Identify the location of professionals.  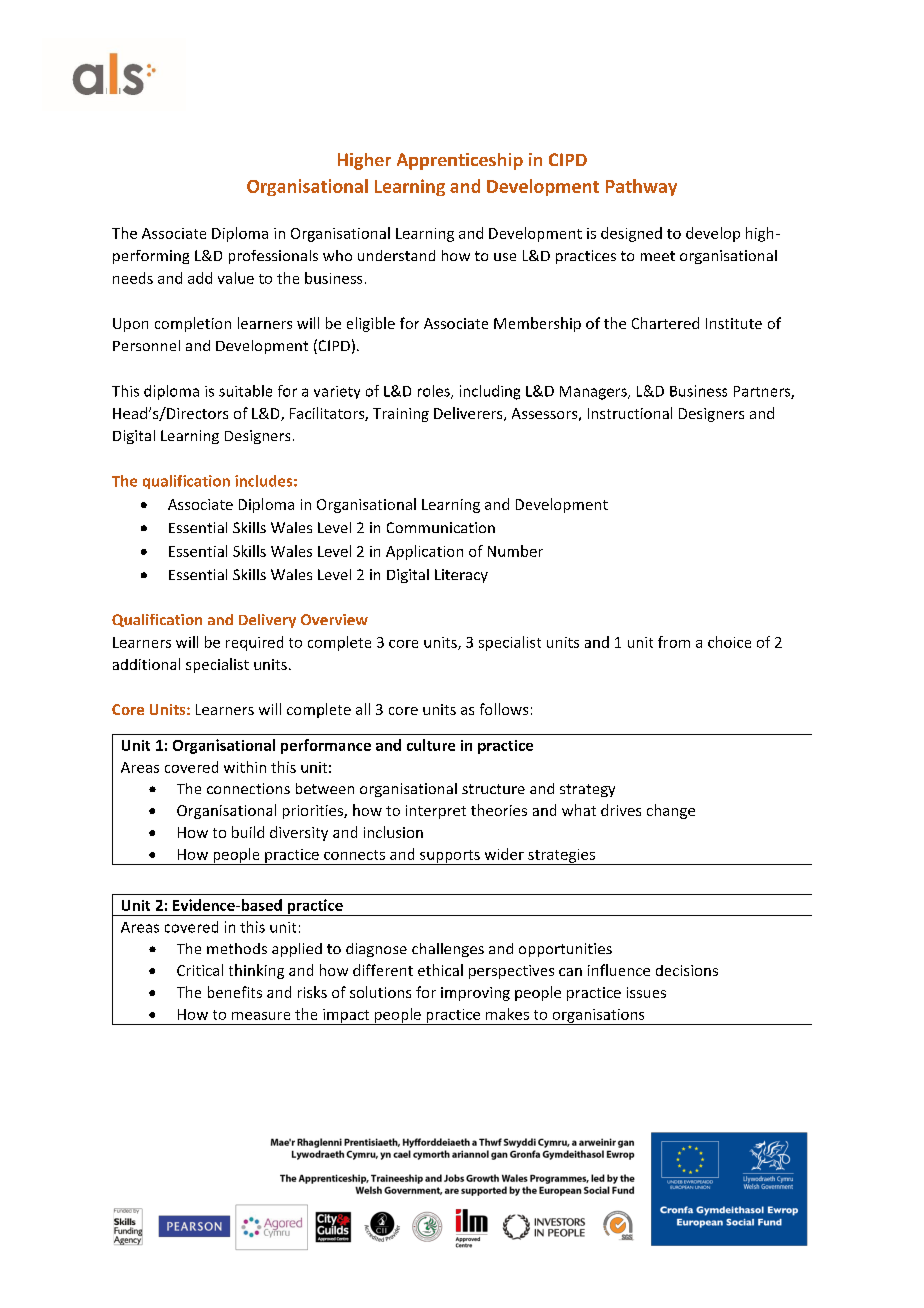
(273, 257).
